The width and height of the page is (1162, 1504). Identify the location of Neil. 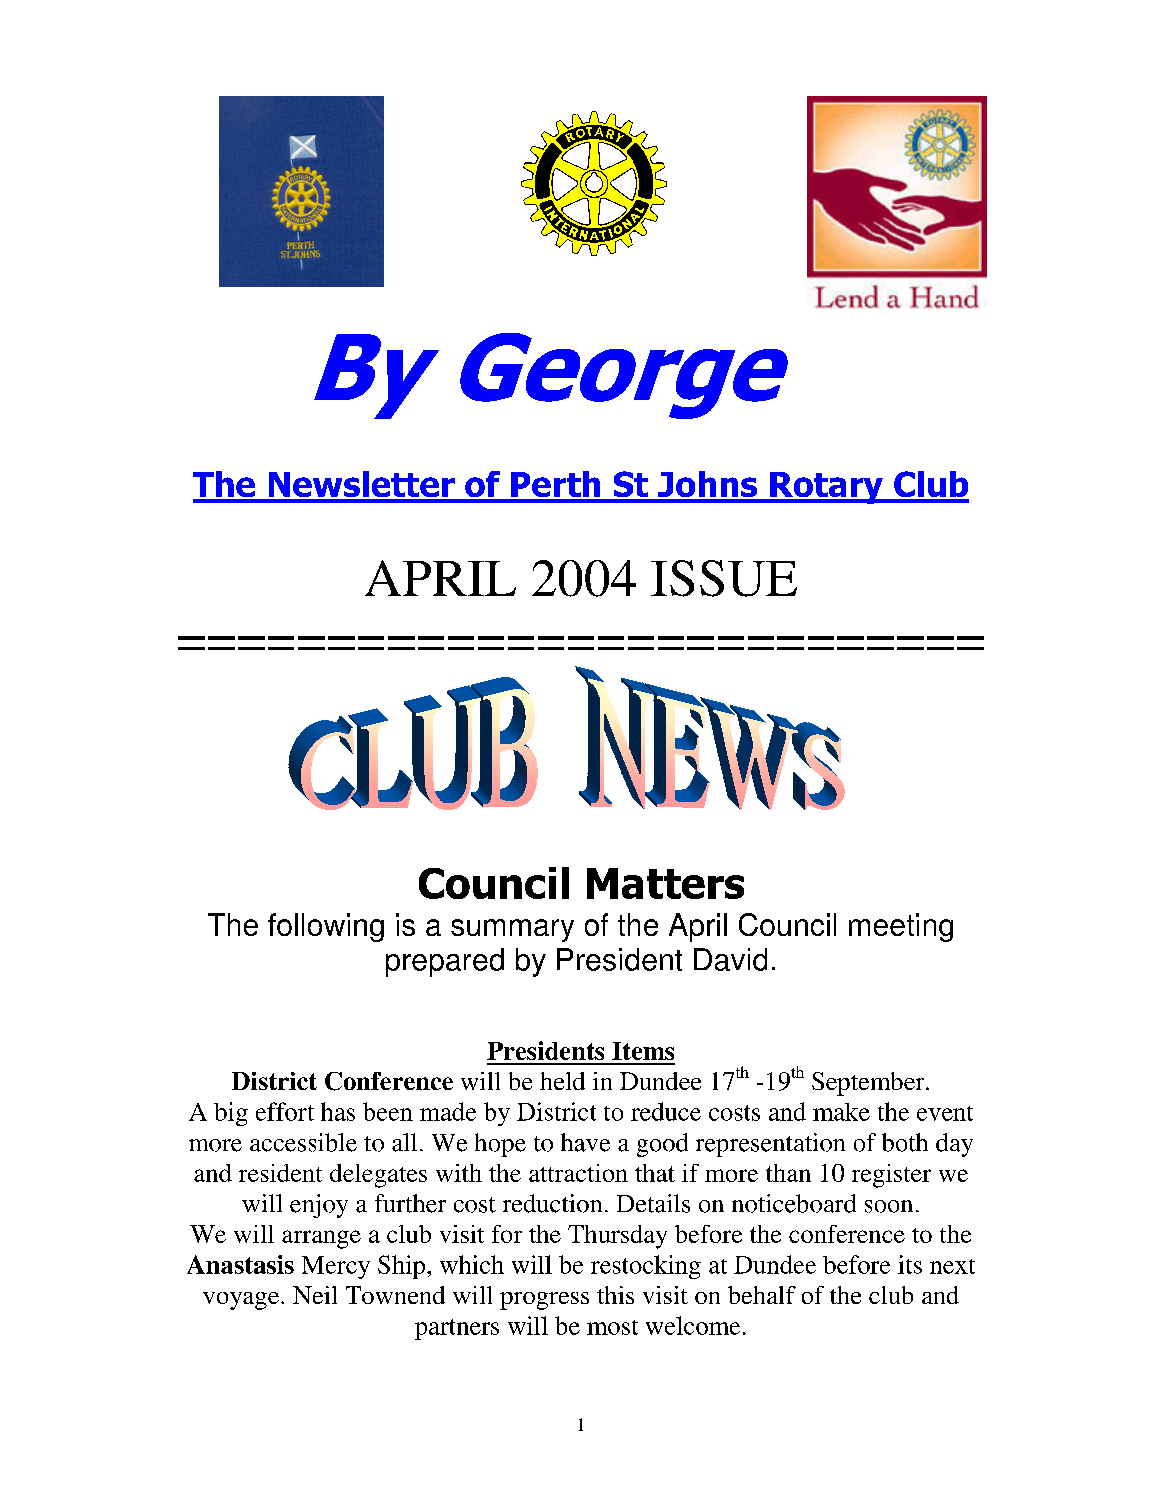
(315, 1295).
